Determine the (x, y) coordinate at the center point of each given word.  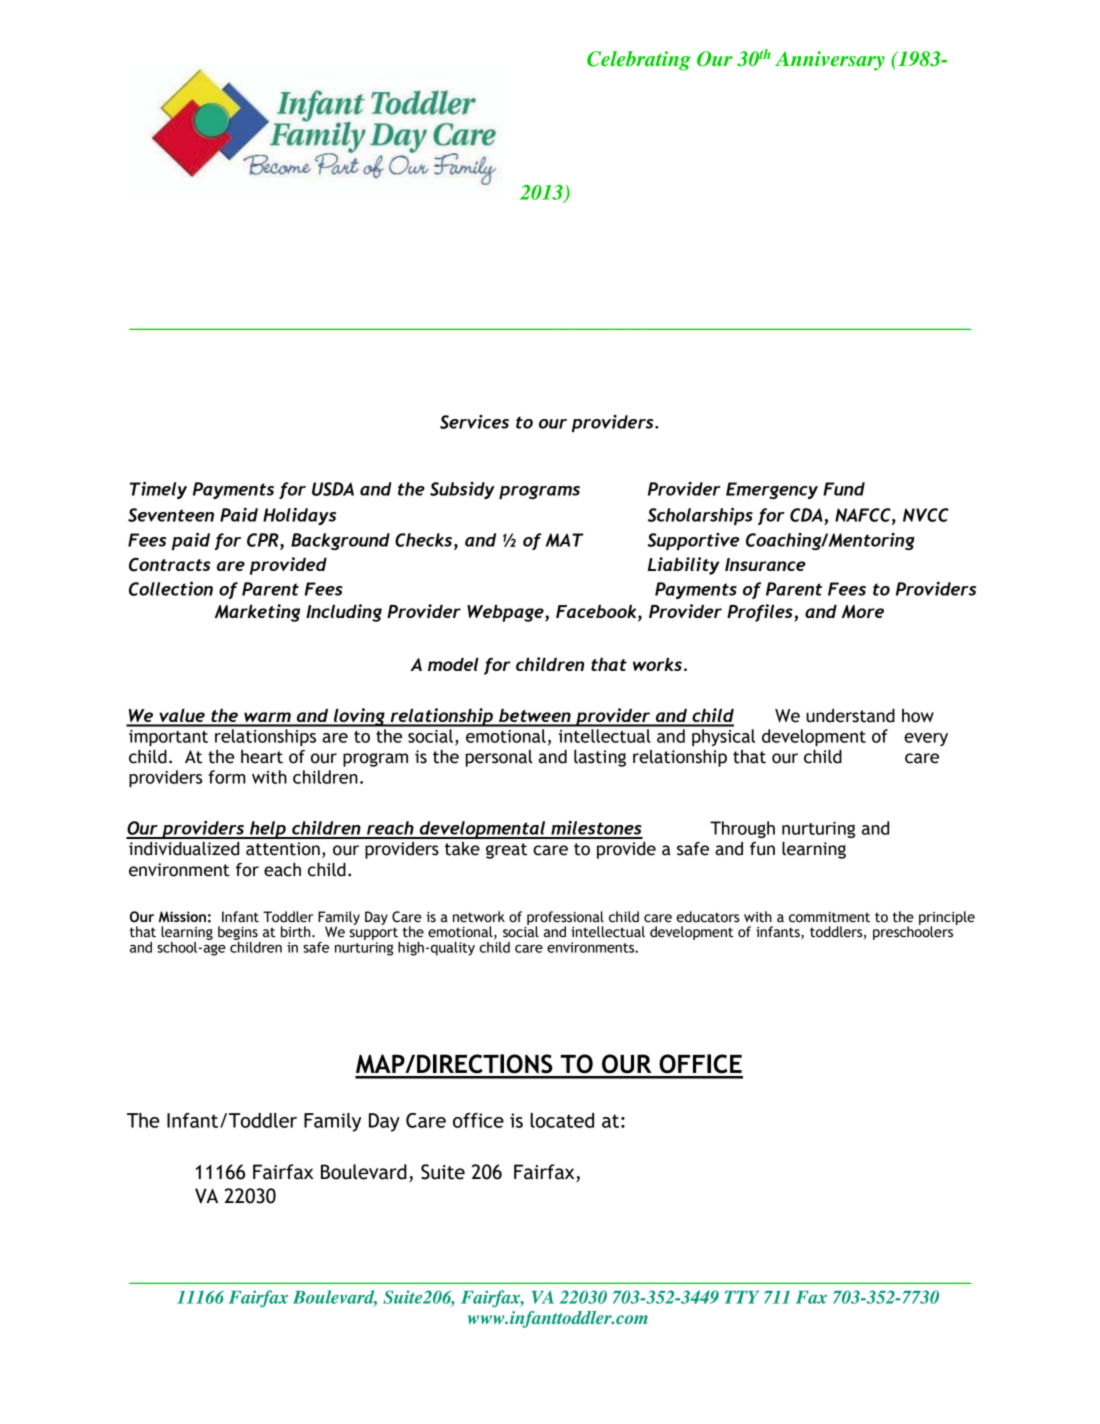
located (562, 1120)
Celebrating (639, 61)
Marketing (258, 613)
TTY (742, 1297)
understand (850, 716)
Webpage (506, 613)
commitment (829, 917)
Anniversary (830, 61)
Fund (844, 489)
